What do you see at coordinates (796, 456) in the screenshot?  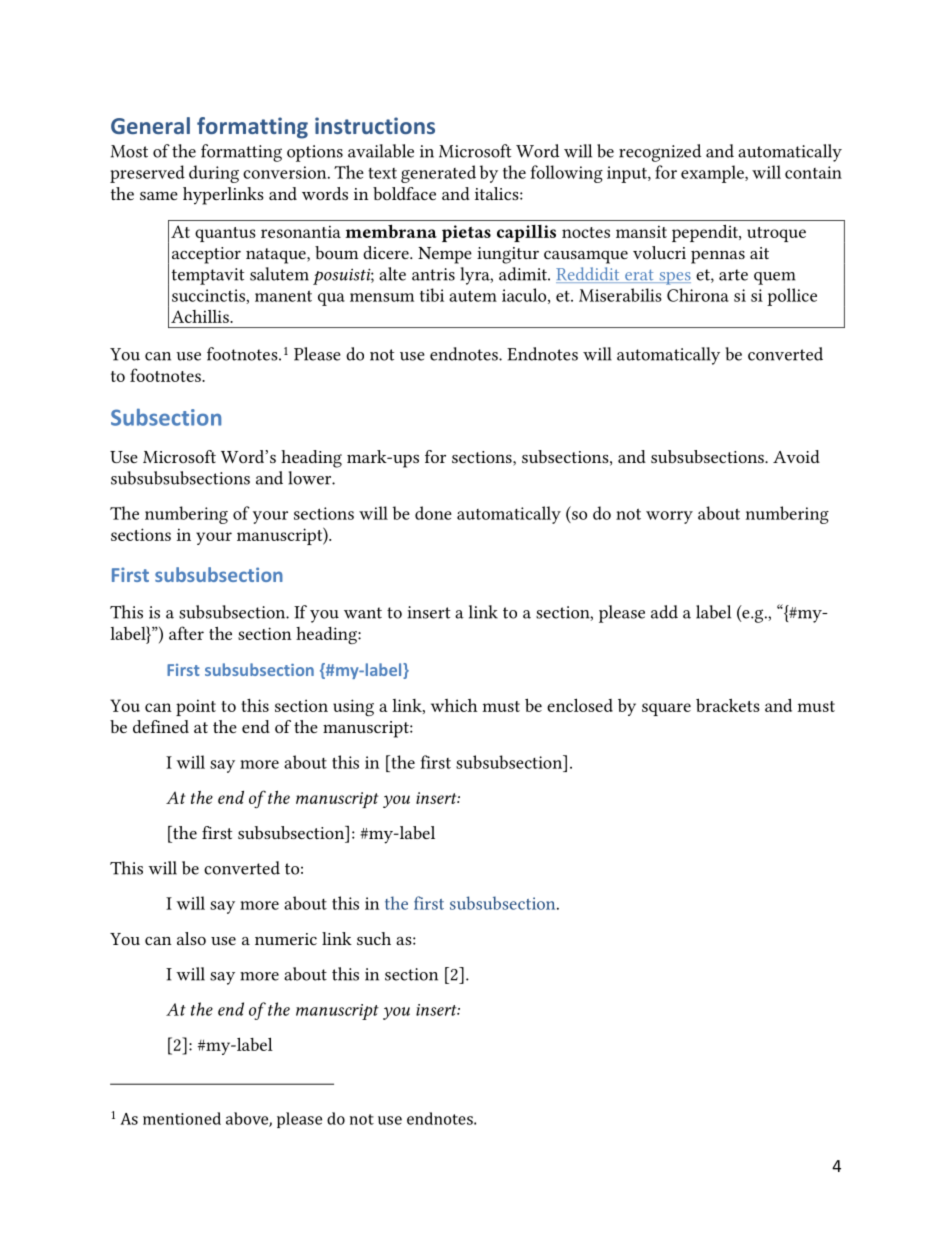 I see `Avoid` at bounding box center [796, 456].
